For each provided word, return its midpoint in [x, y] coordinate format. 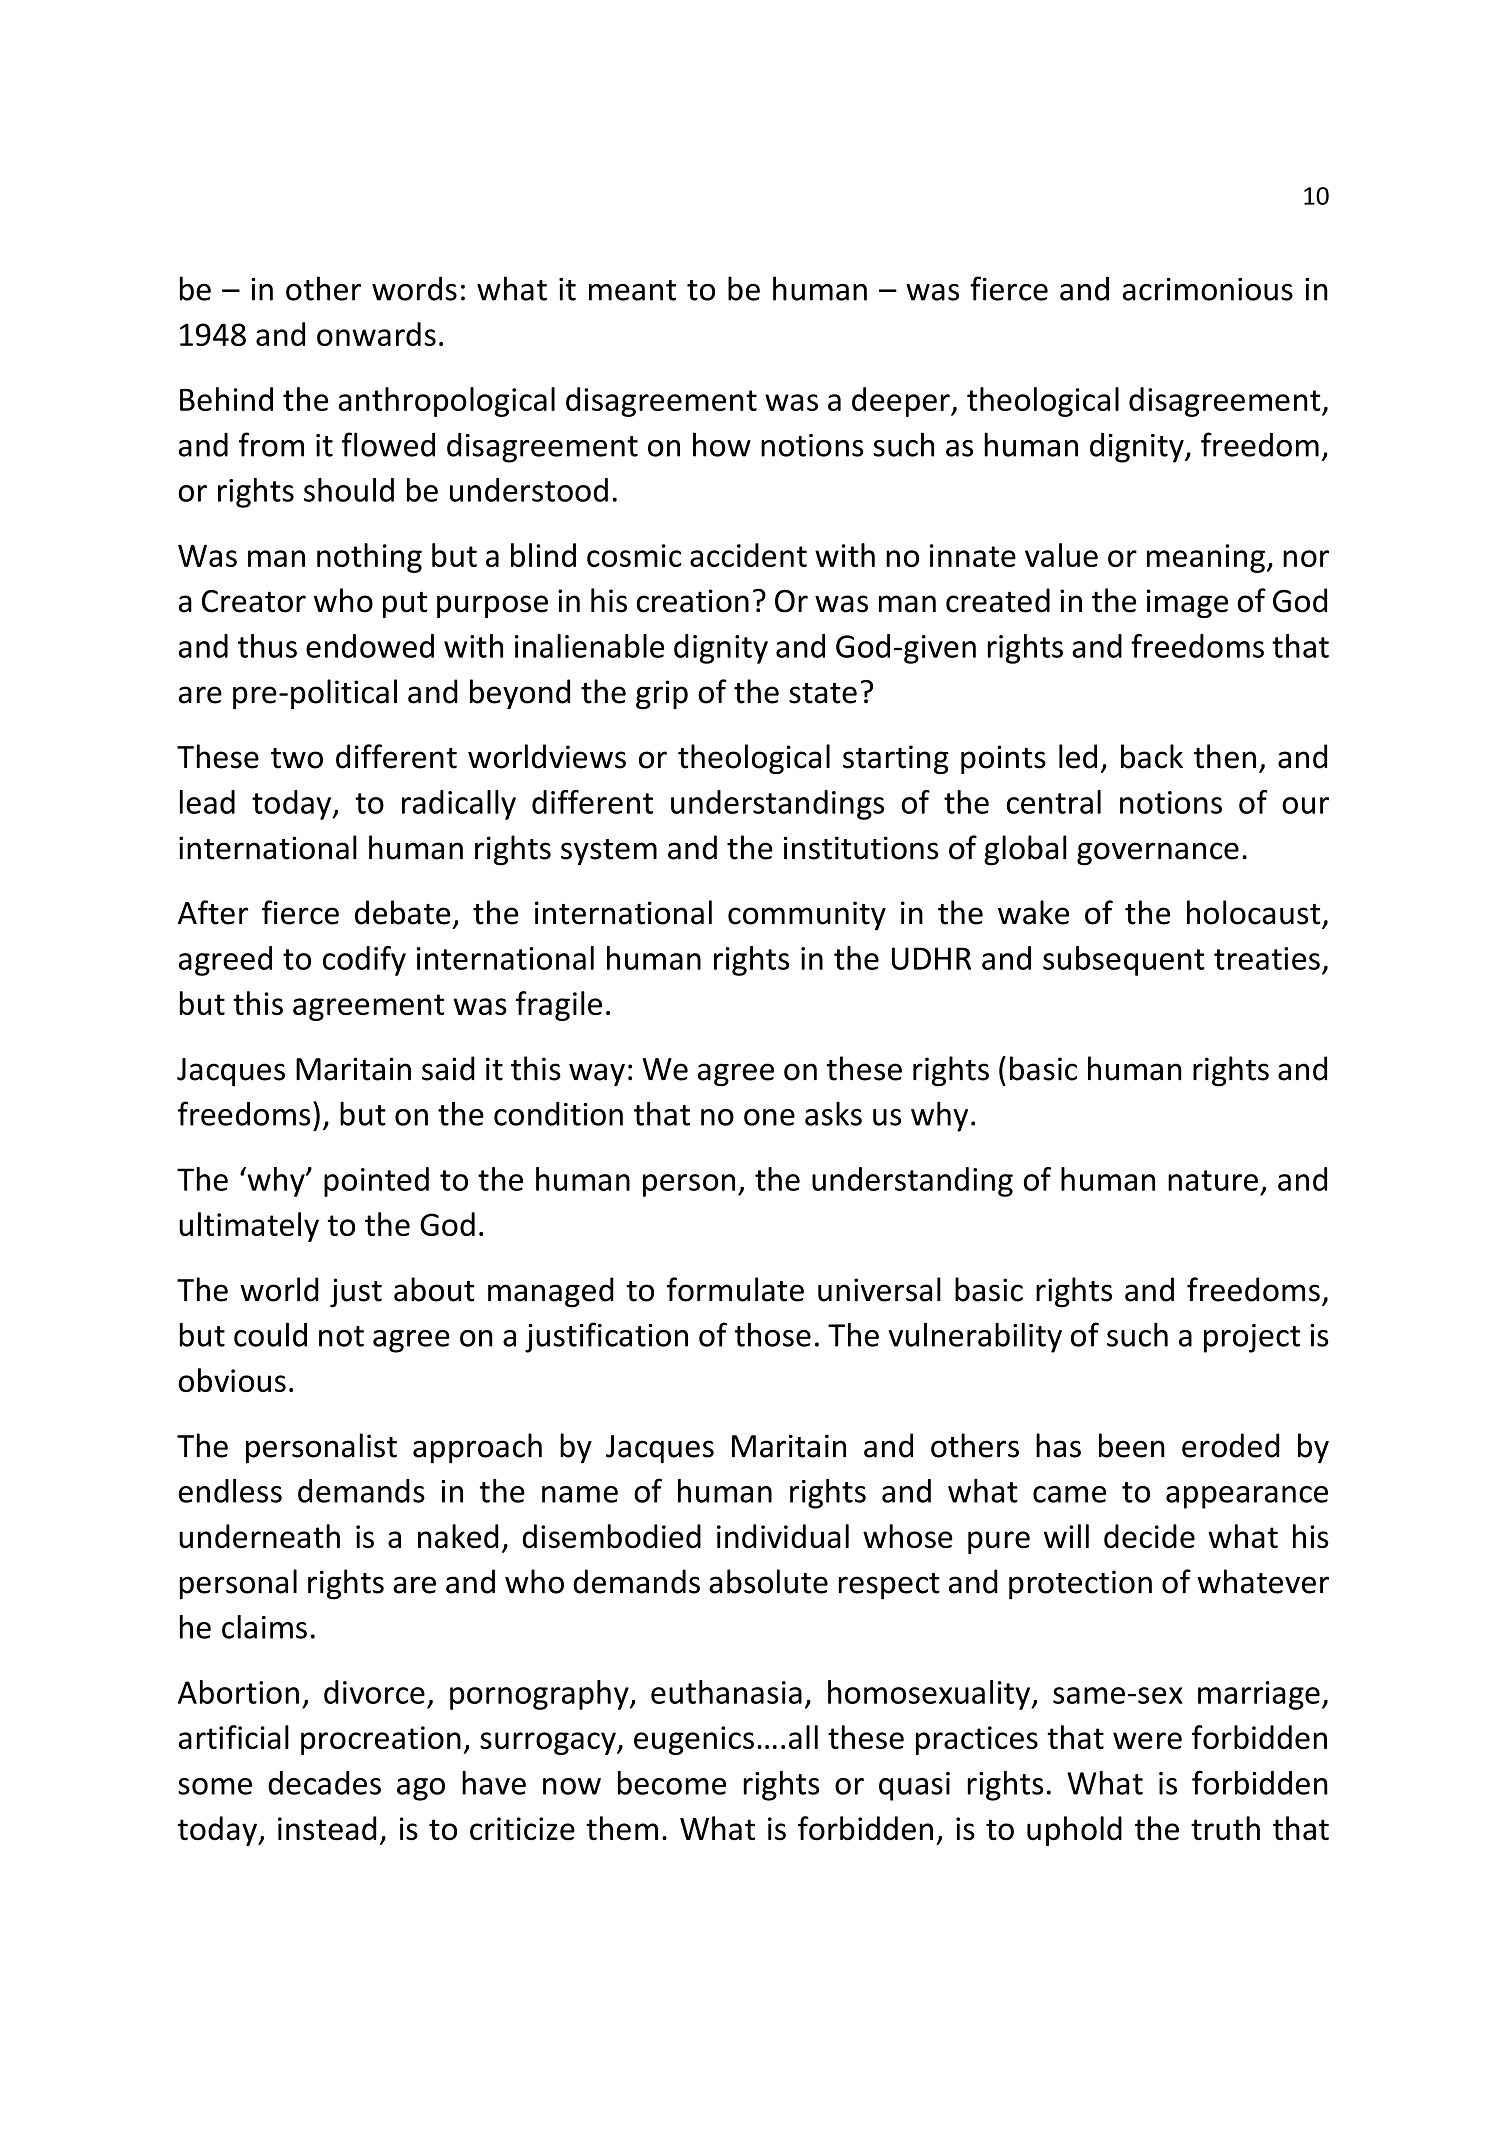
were [1147, 1740]
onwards [376, 334]
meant [632, 290]
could [270, 1334]
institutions [861, 848]
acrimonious [1208, 289]
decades [324, 1783]
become [672, 1783]
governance [1158, 854]
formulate [735, 1289]
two [297, 758]
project [1252, 1338]
